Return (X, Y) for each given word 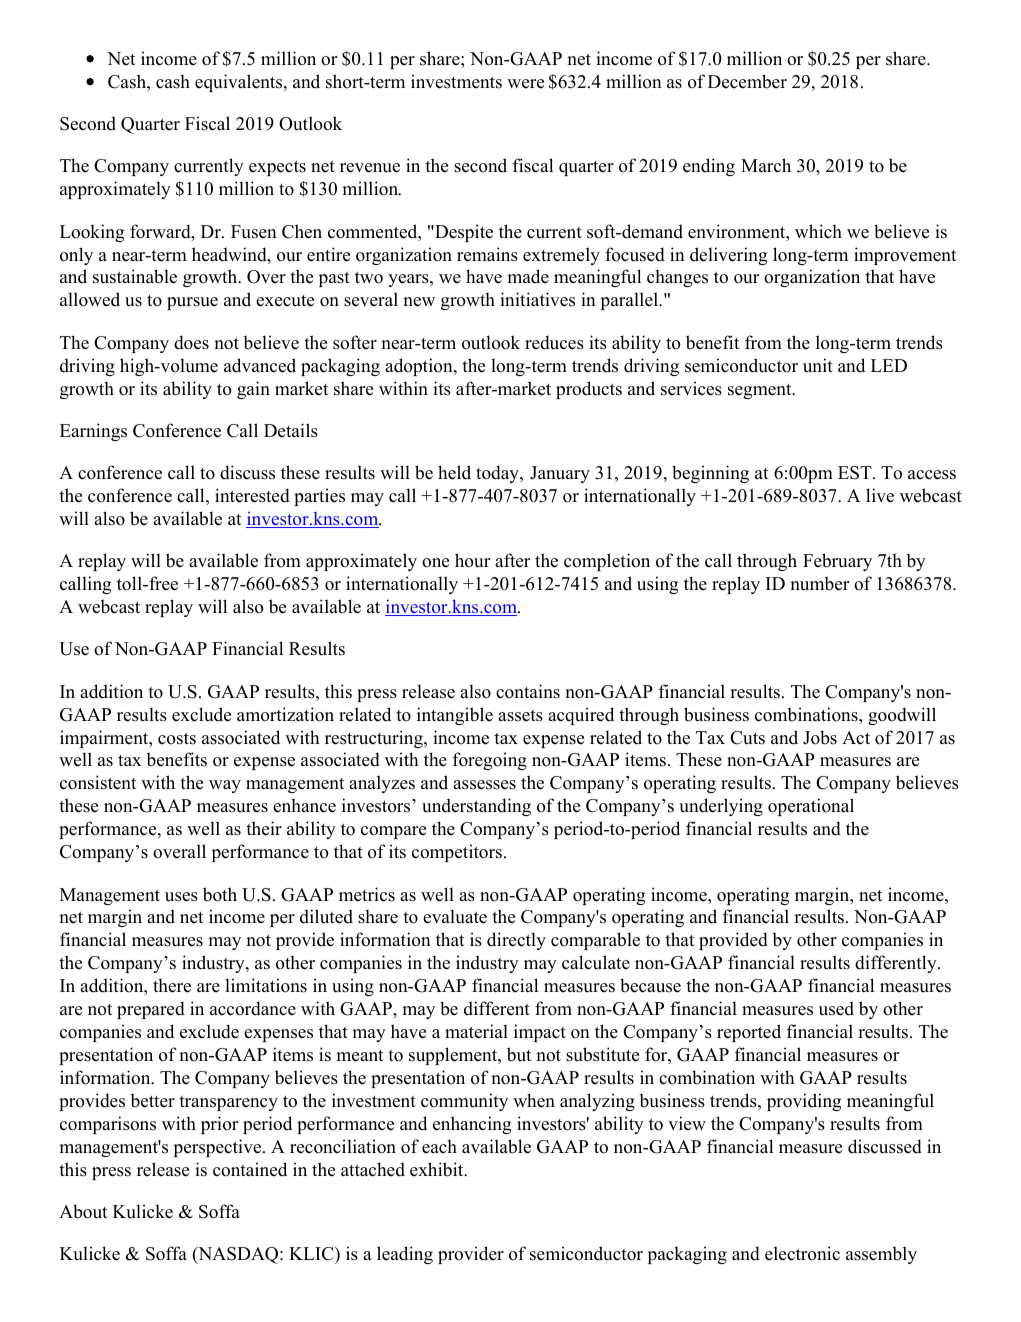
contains (528, 691)
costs (177, 739)
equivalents (240, 83)
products (589, 390)
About (83, 1211)
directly (516, 941)
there (172, 985)
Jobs (820, 737)
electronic (802, 1253)
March (766, 165)
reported (749, 1033)
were (525, 84)
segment (761, 391)
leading (405, 1255)
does (191, 342)
